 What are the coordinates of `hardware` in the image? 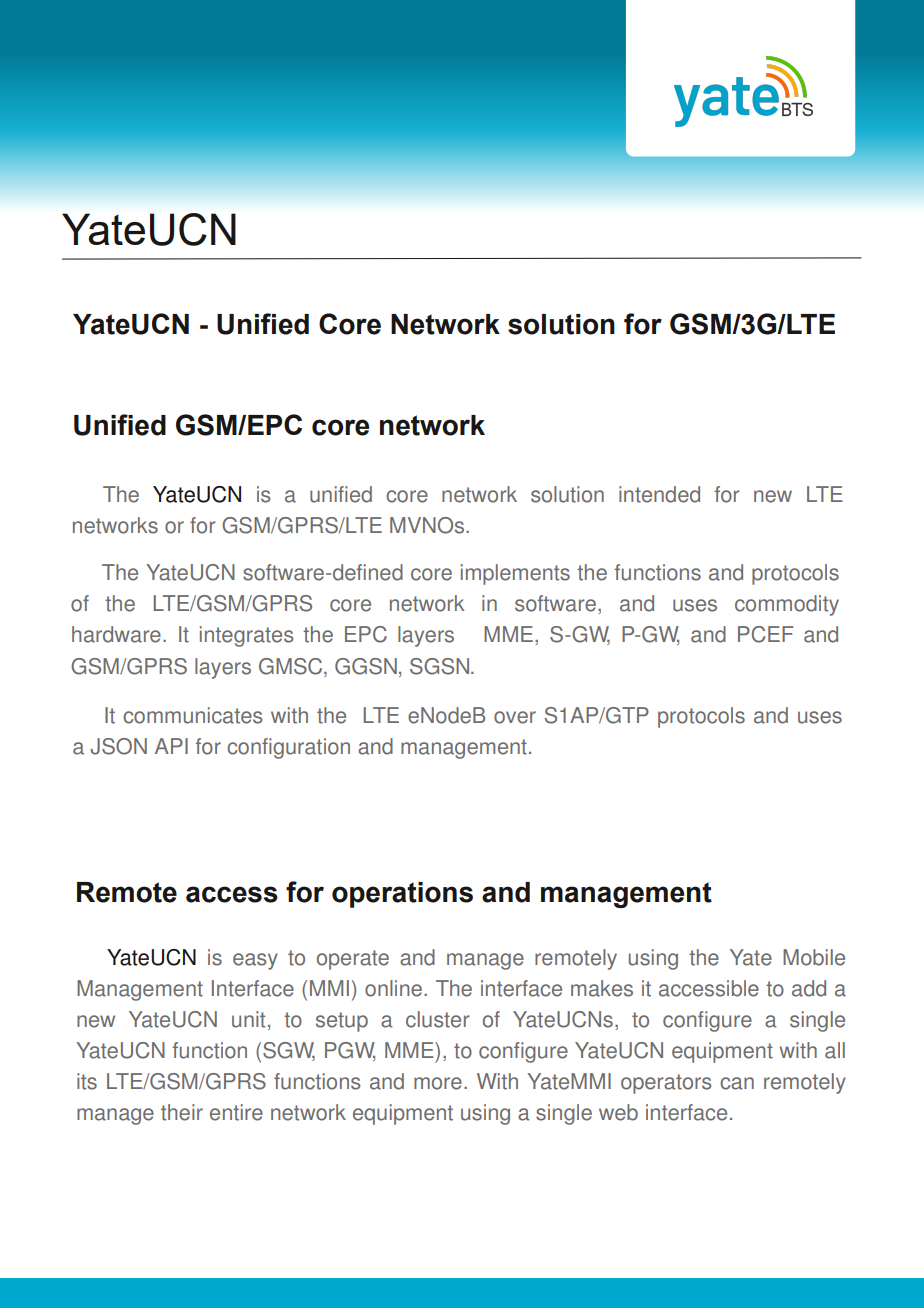 It's located at (116, 634).
